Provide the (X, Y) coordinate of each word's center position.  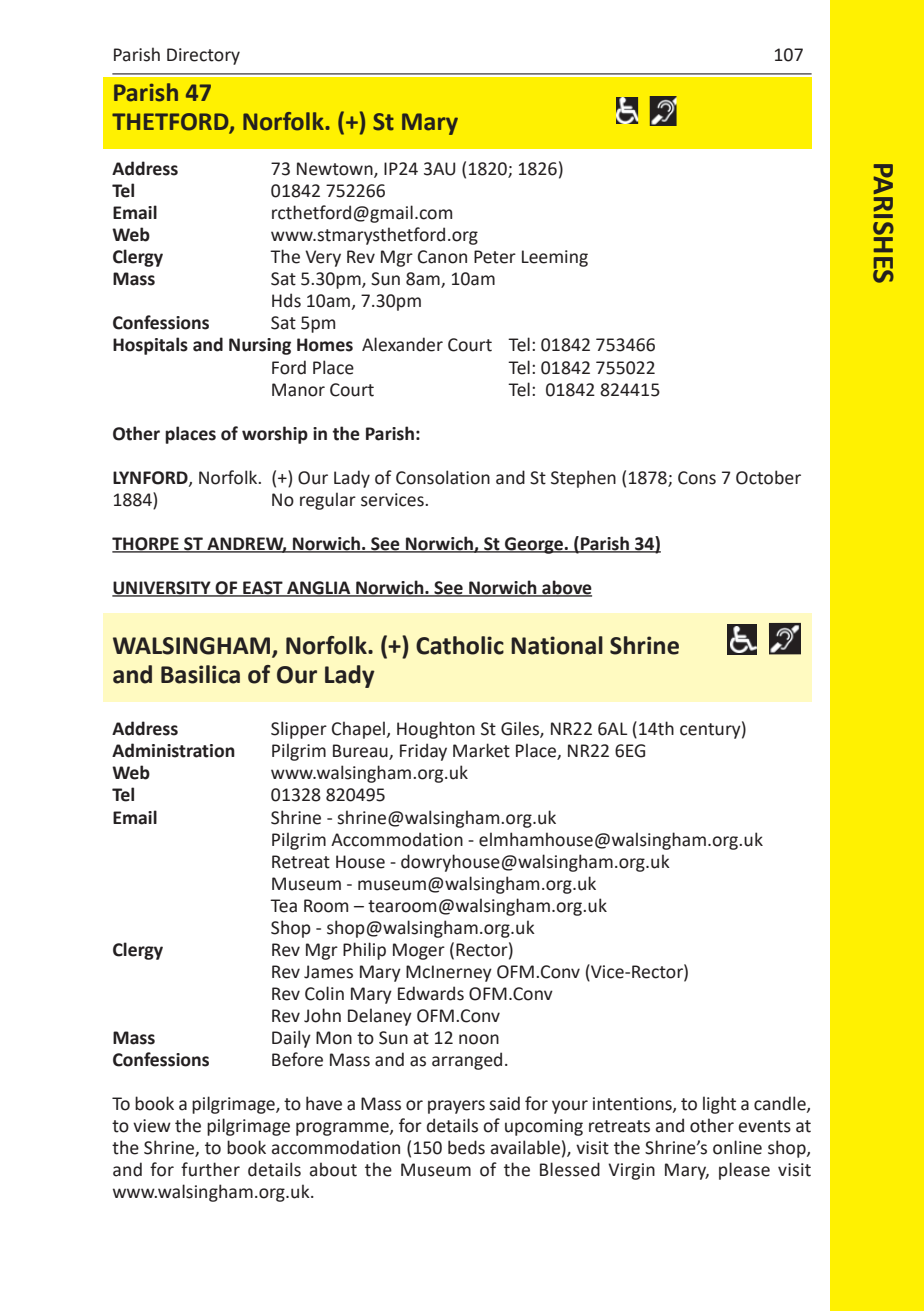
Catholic (460, 645)
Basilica (200, 674)
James (328, 972)
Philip (364, 951)
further (210, 1169)
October (768, 477)
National (557, 645)
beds (466, 1147)
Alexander (402, 344)
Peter (495, 257)
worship (275, 435)
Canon (442, 257)
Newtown (336, 170)
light (719, 1105)
